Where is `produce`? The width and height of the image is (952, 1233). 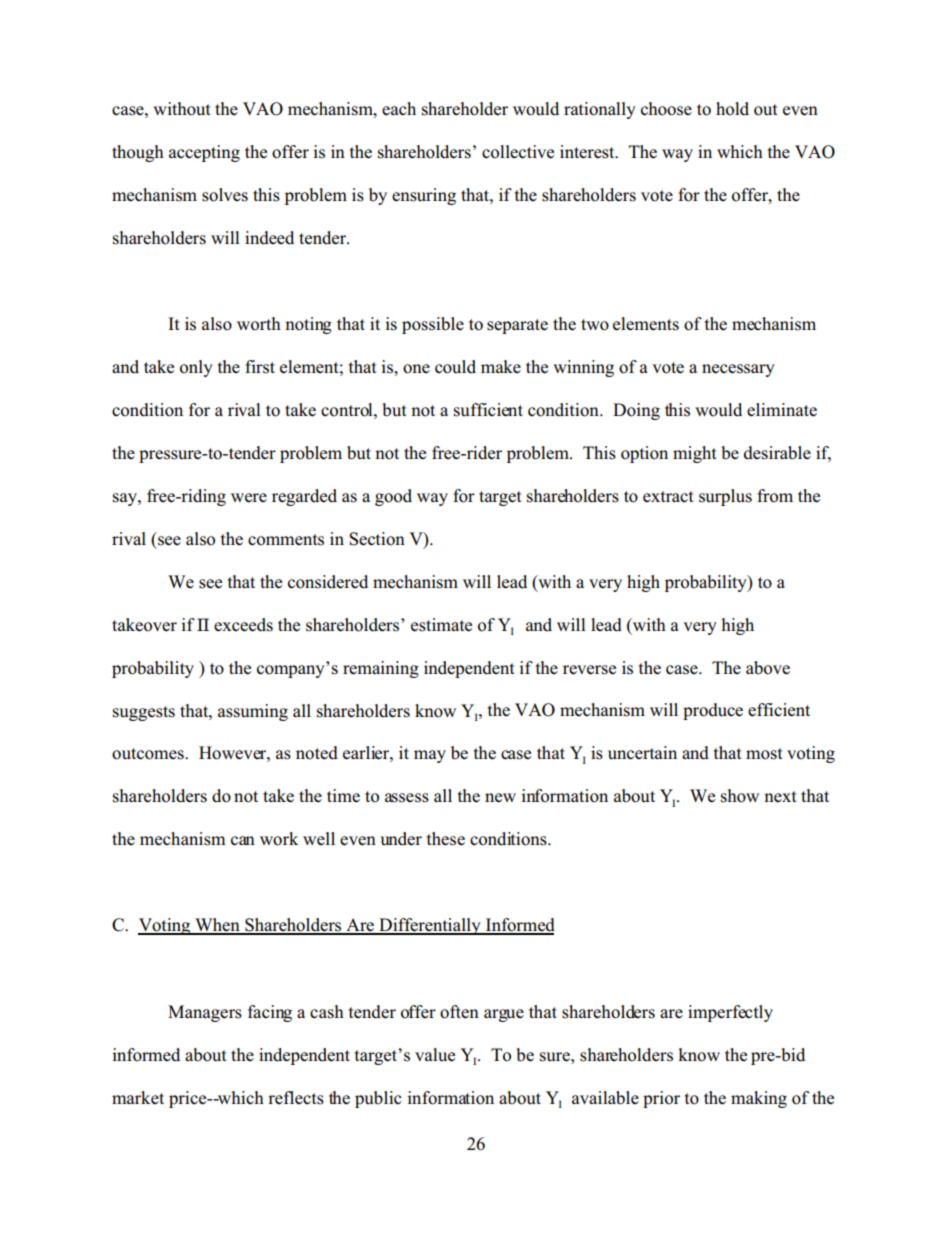
produce is located at coordinates (713, 711).
